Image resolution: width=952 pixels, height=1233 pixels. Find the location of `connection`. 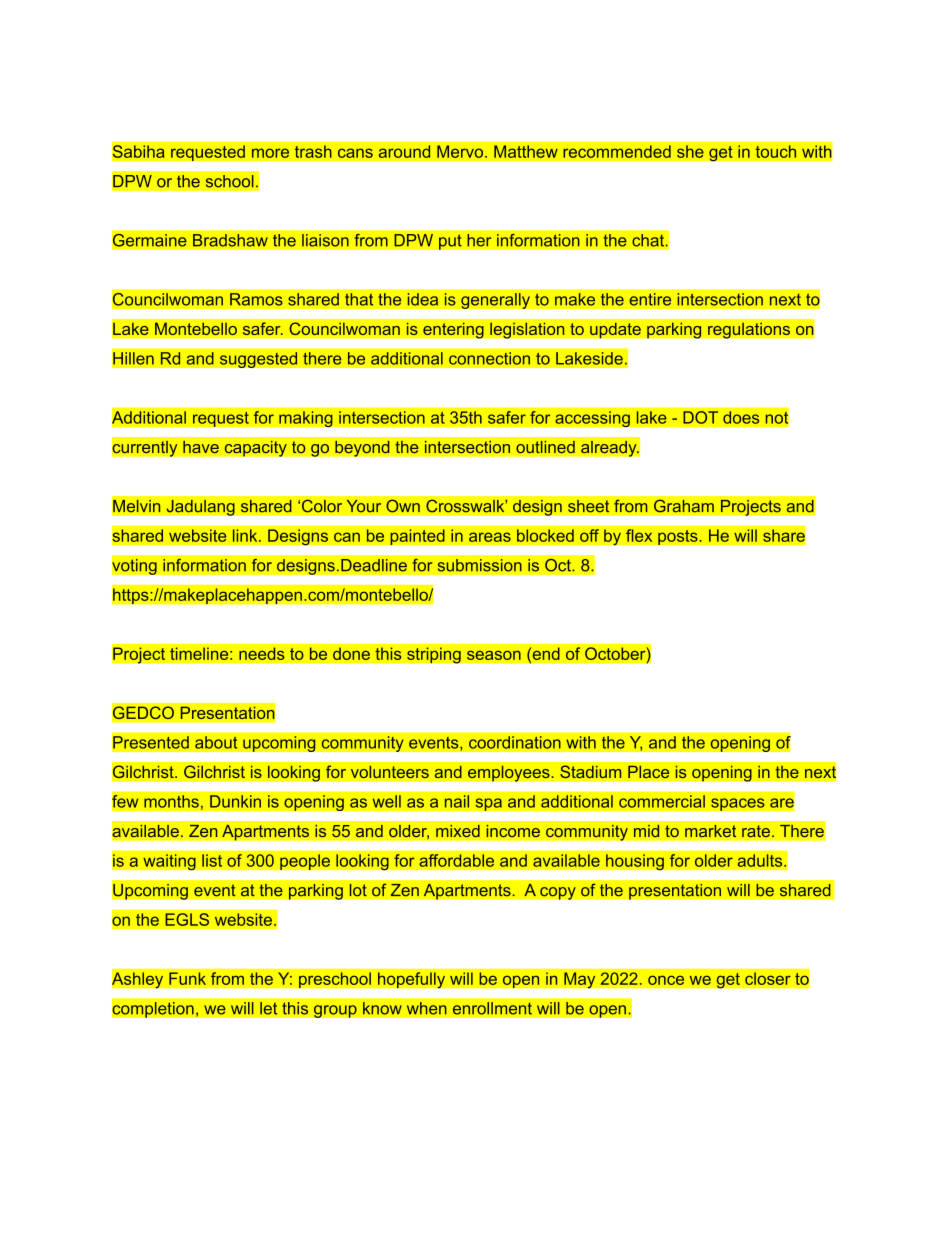

connection is located at coordinates (489, 358).
